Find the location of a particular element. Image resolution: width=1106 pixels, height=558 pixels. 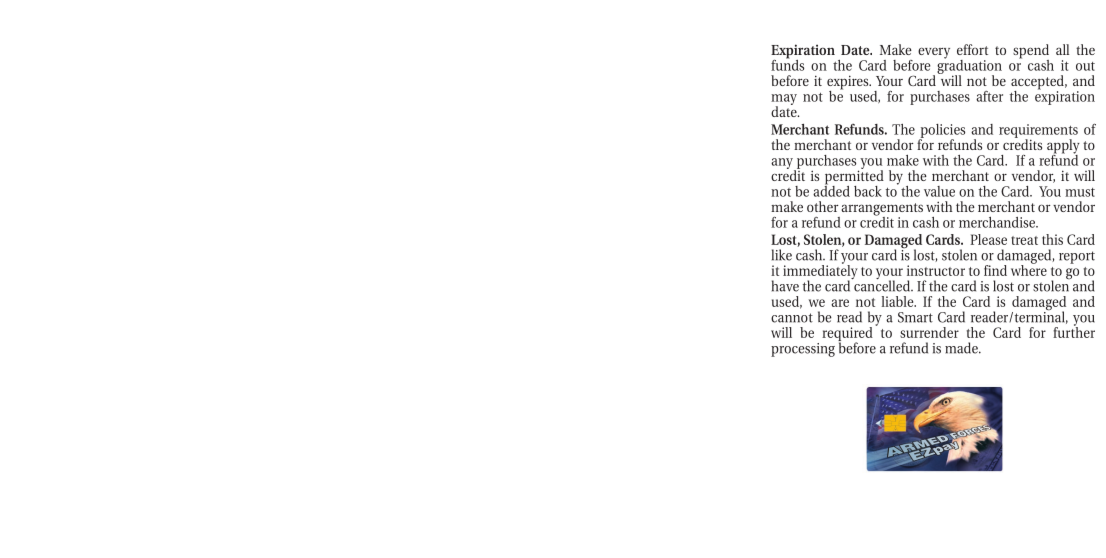

where is located at coordinates (1029, 269).
